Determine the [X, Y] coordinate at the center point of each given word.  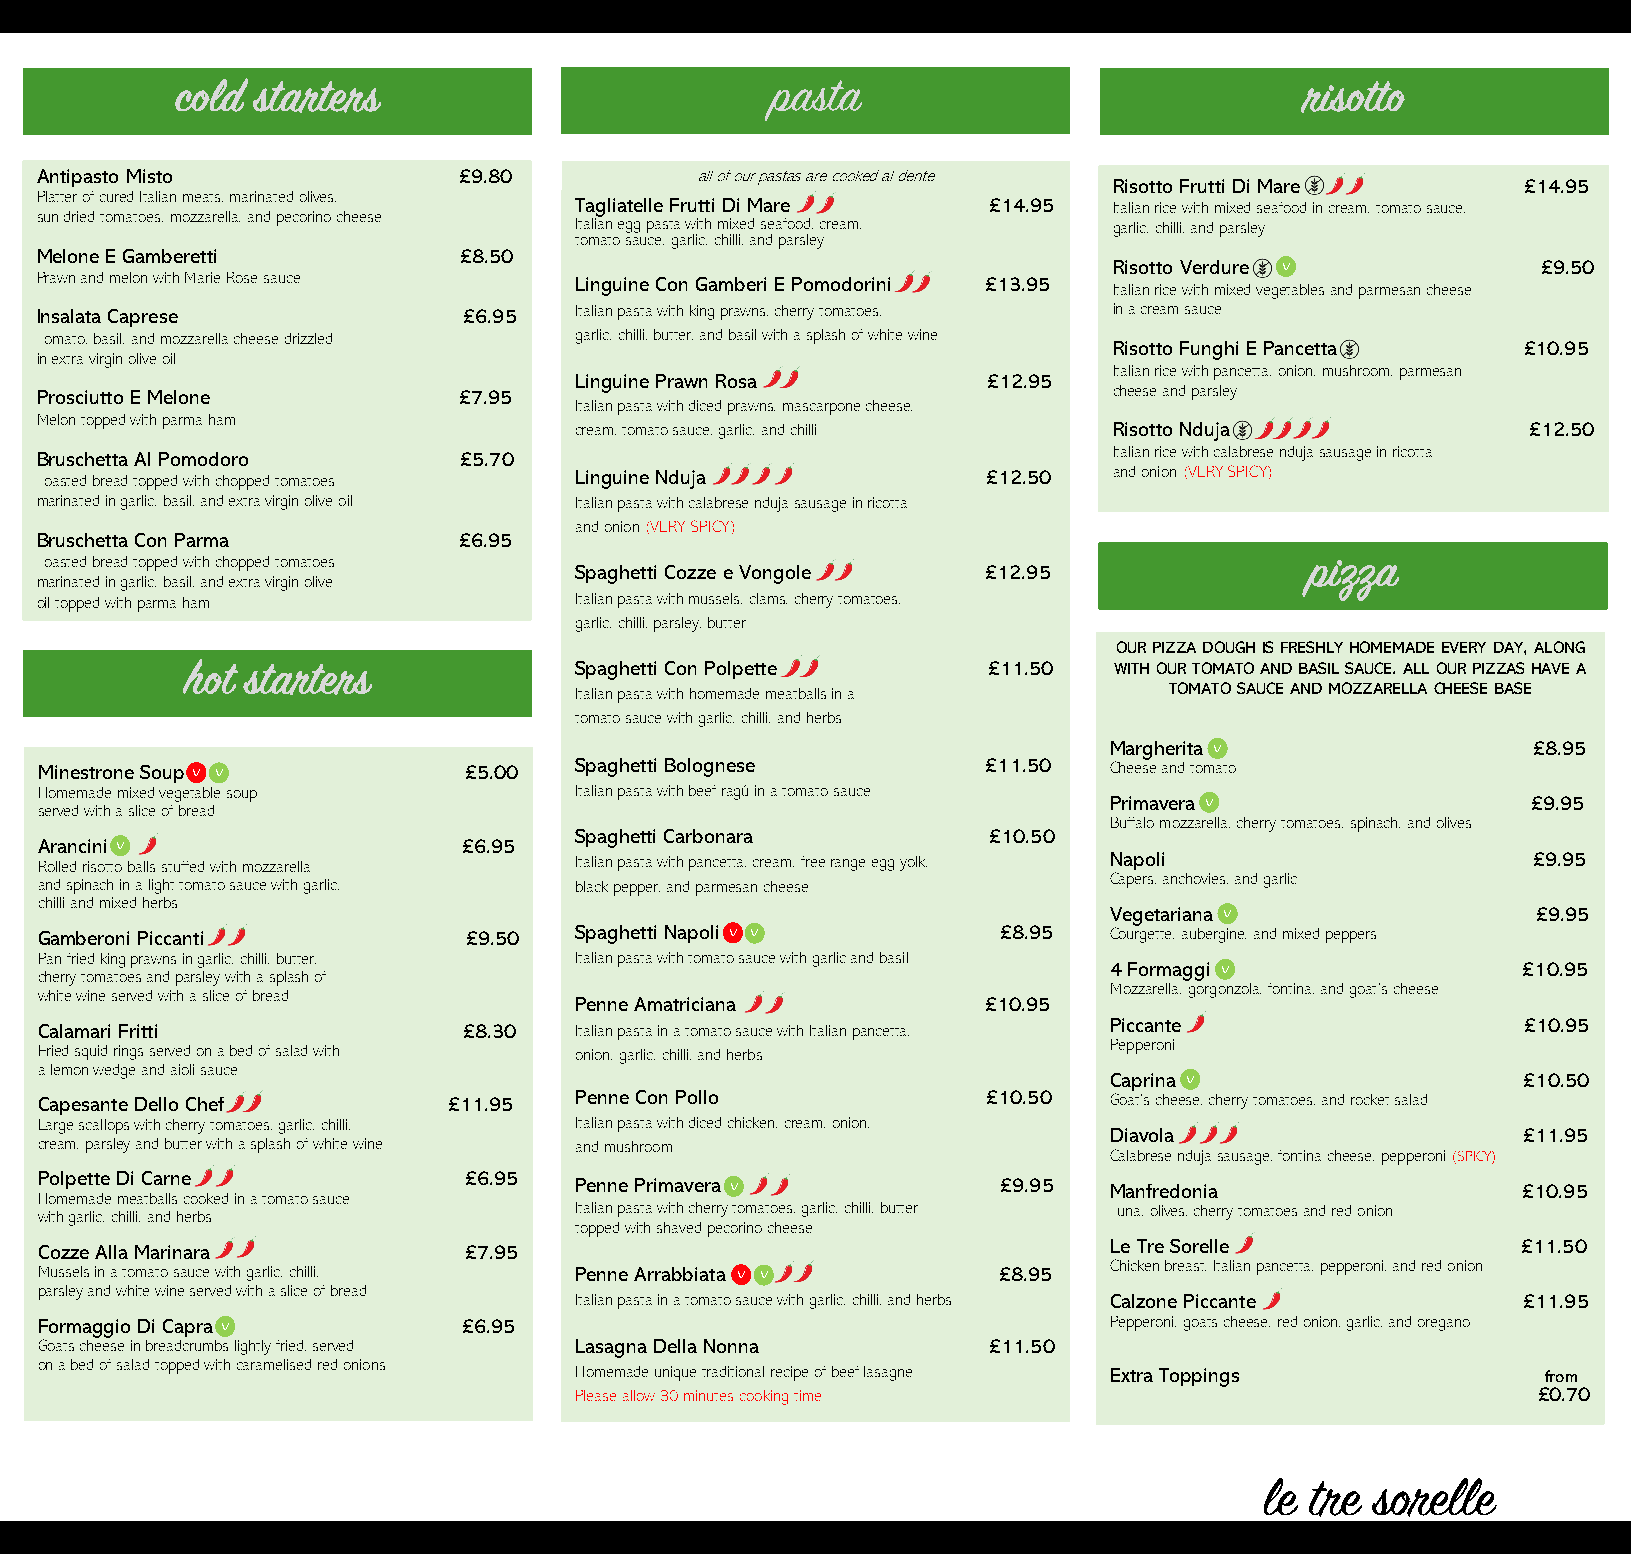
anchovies [1195, 878]
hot [210, 676]
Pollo [697, 1097]
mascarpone [821, 409]
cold [211, 95]
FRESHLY [1312, 647]
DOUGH [1229, 647]
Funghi [1209, 350]
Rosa [736, 381]
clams [768, 598]
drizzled [308, 338]
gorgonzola [1225, 990]
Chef [205, 1104]
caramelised [274, 1364]
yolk [913, 863]
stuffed [183, 866]
